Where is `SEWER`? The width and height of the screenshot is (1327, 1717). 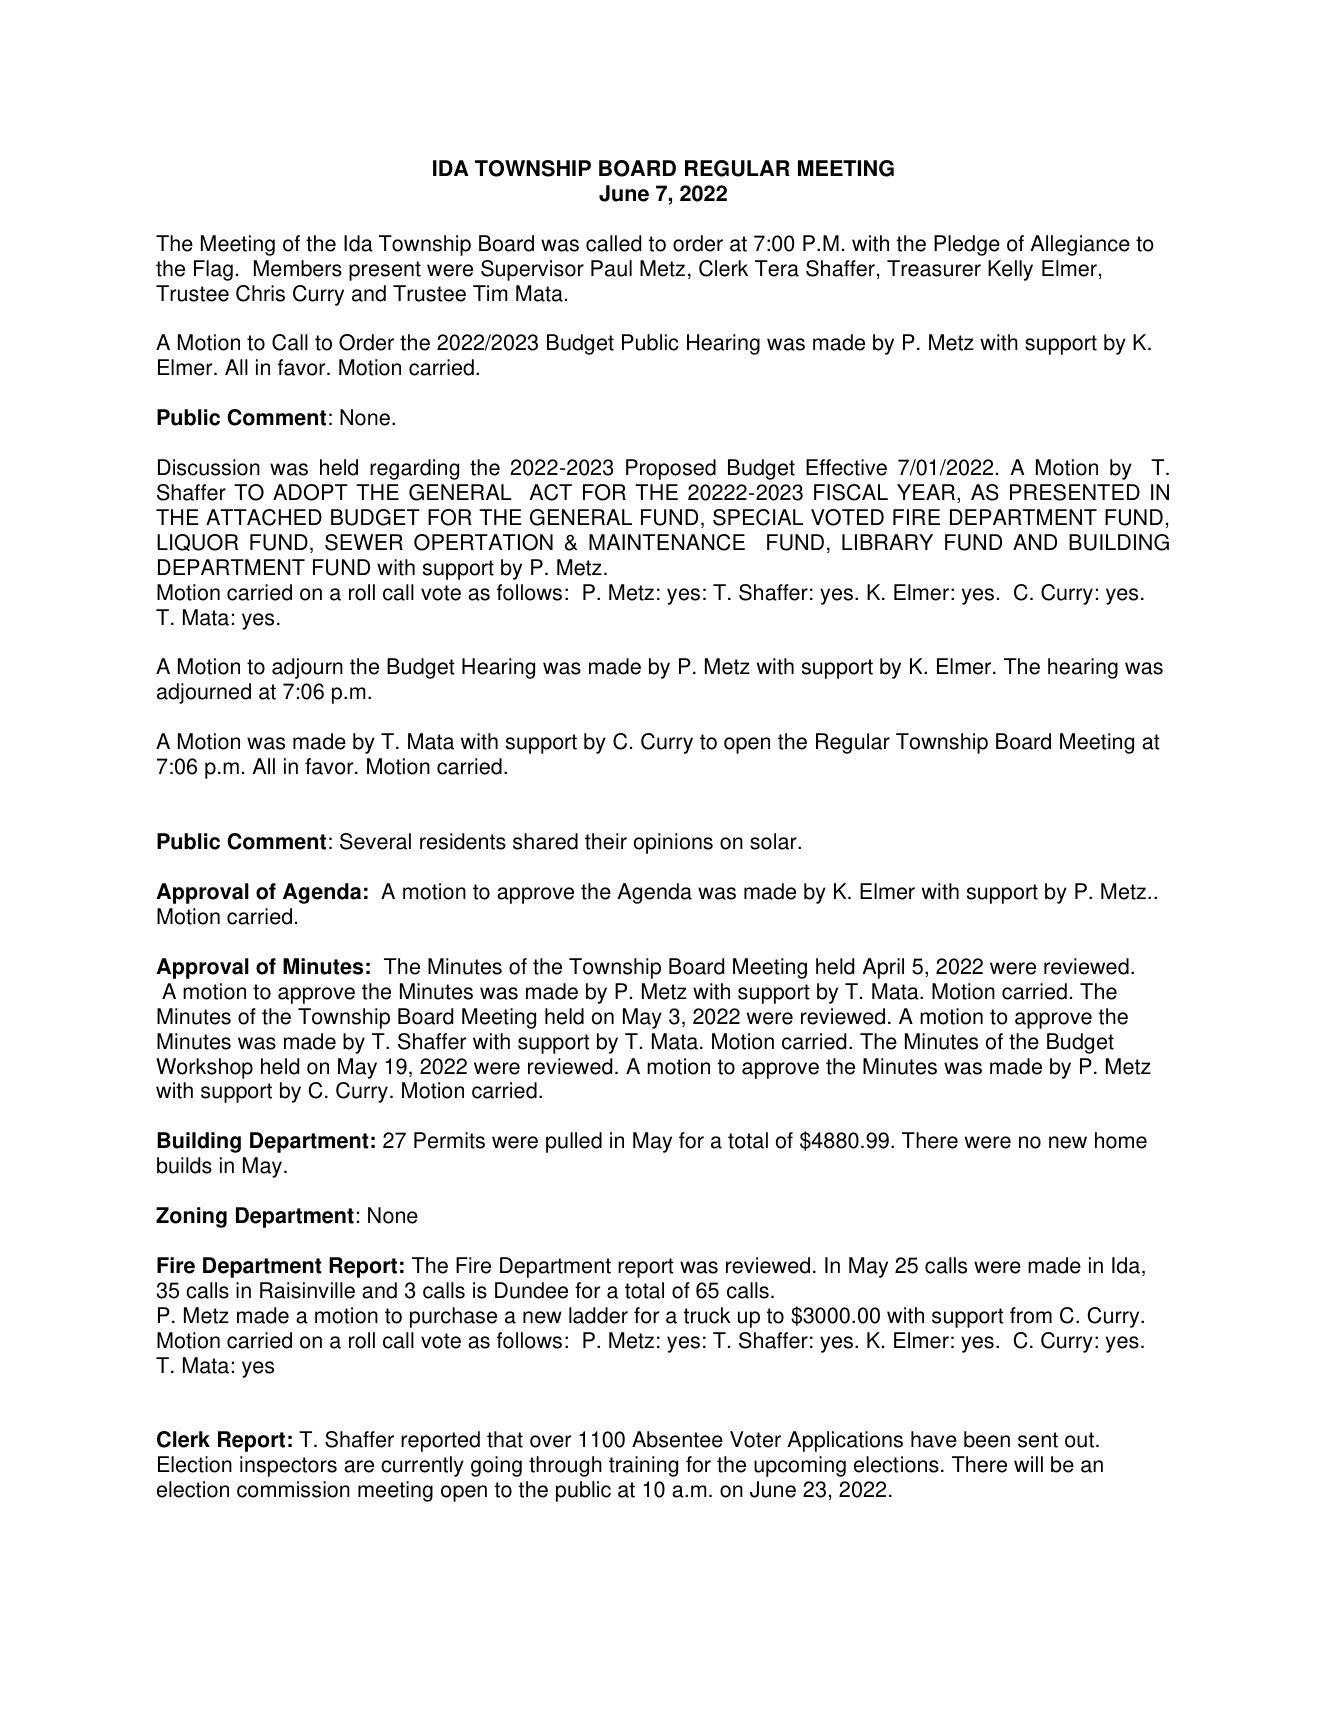
SEWER is located at coordinates (364, 542).
